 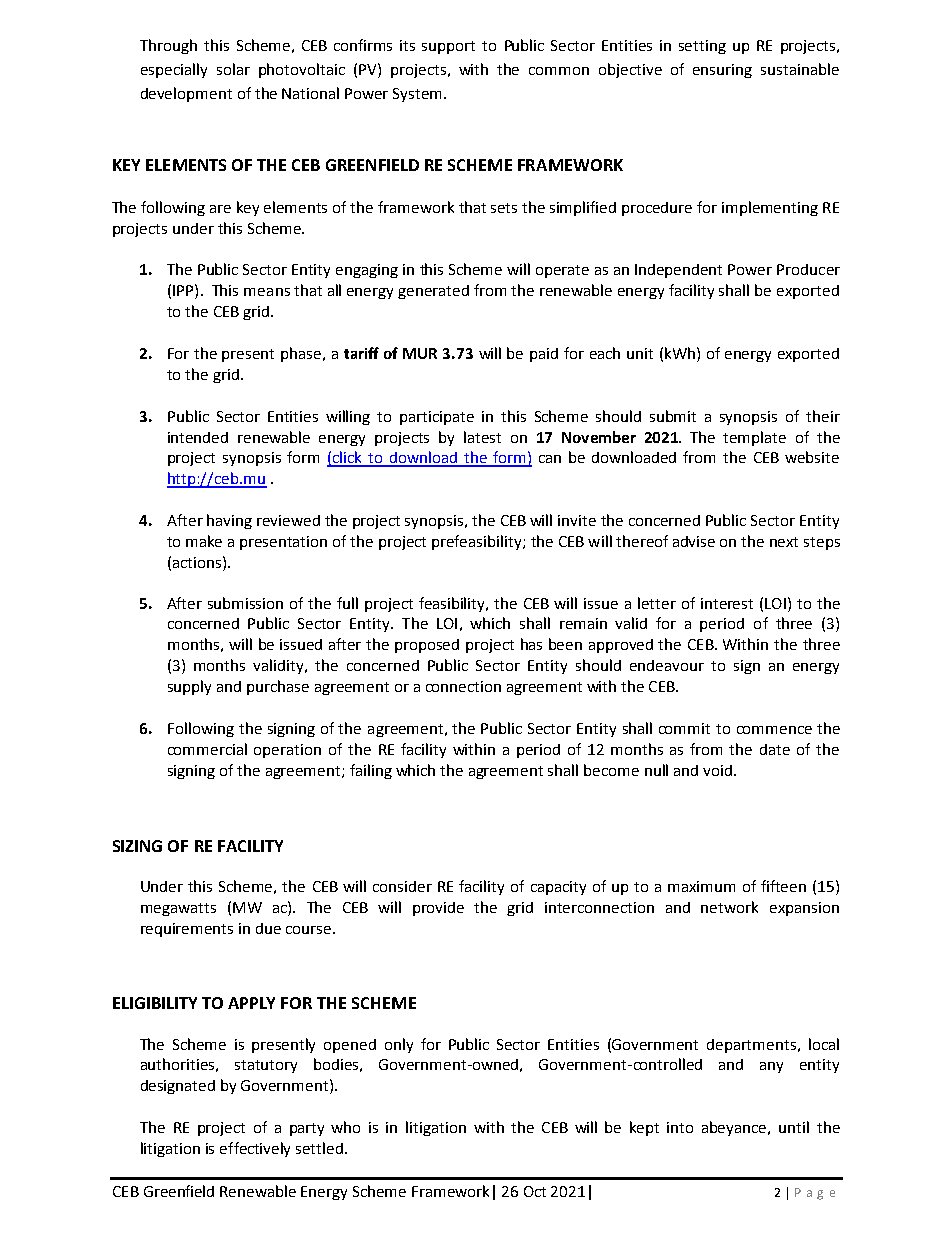 What do you see at coordinates (245, 603) in the document?
I see `submission` at bounding box center [245, 603].
